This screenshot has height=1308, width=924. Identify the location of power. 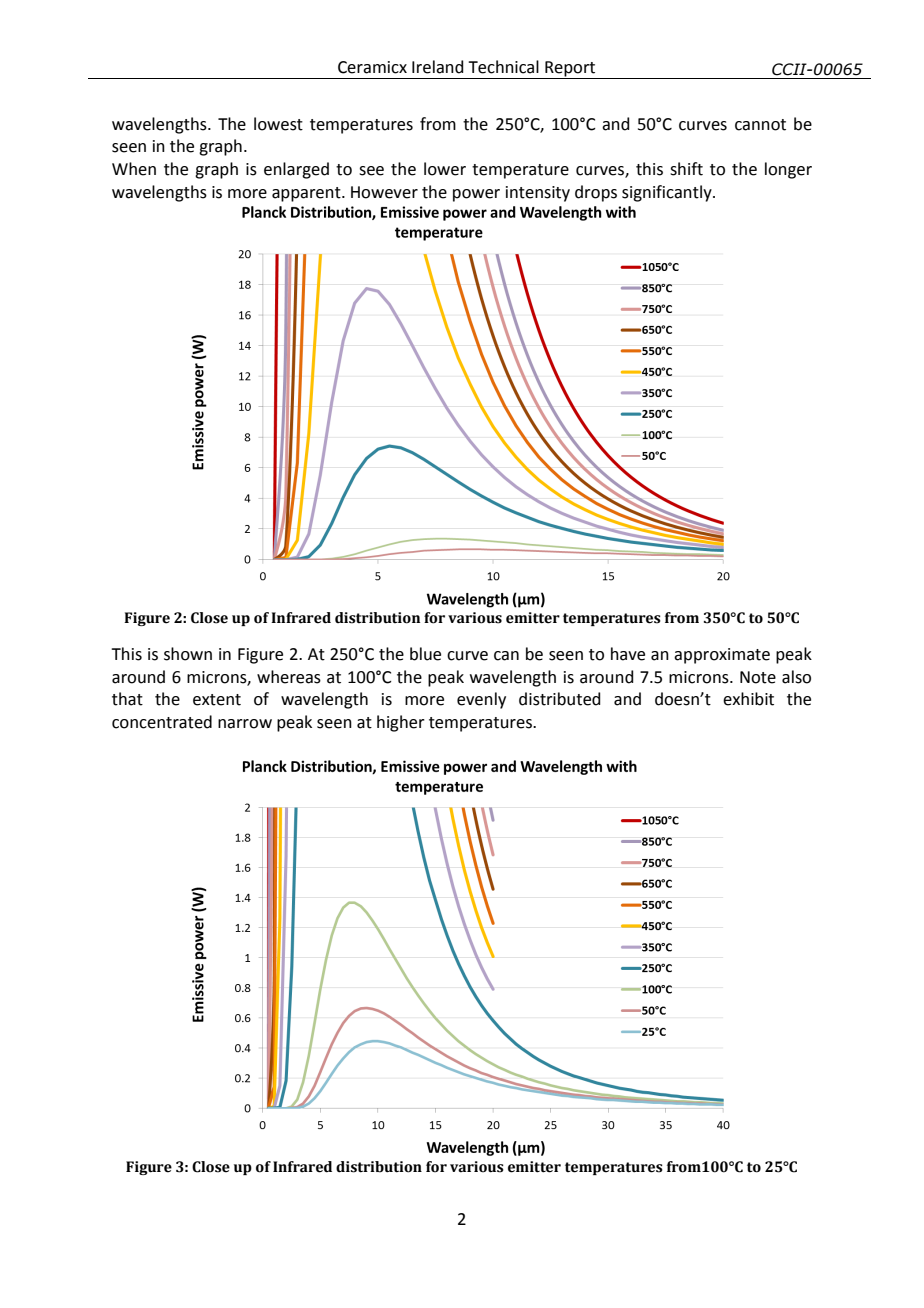
(476, 195).
